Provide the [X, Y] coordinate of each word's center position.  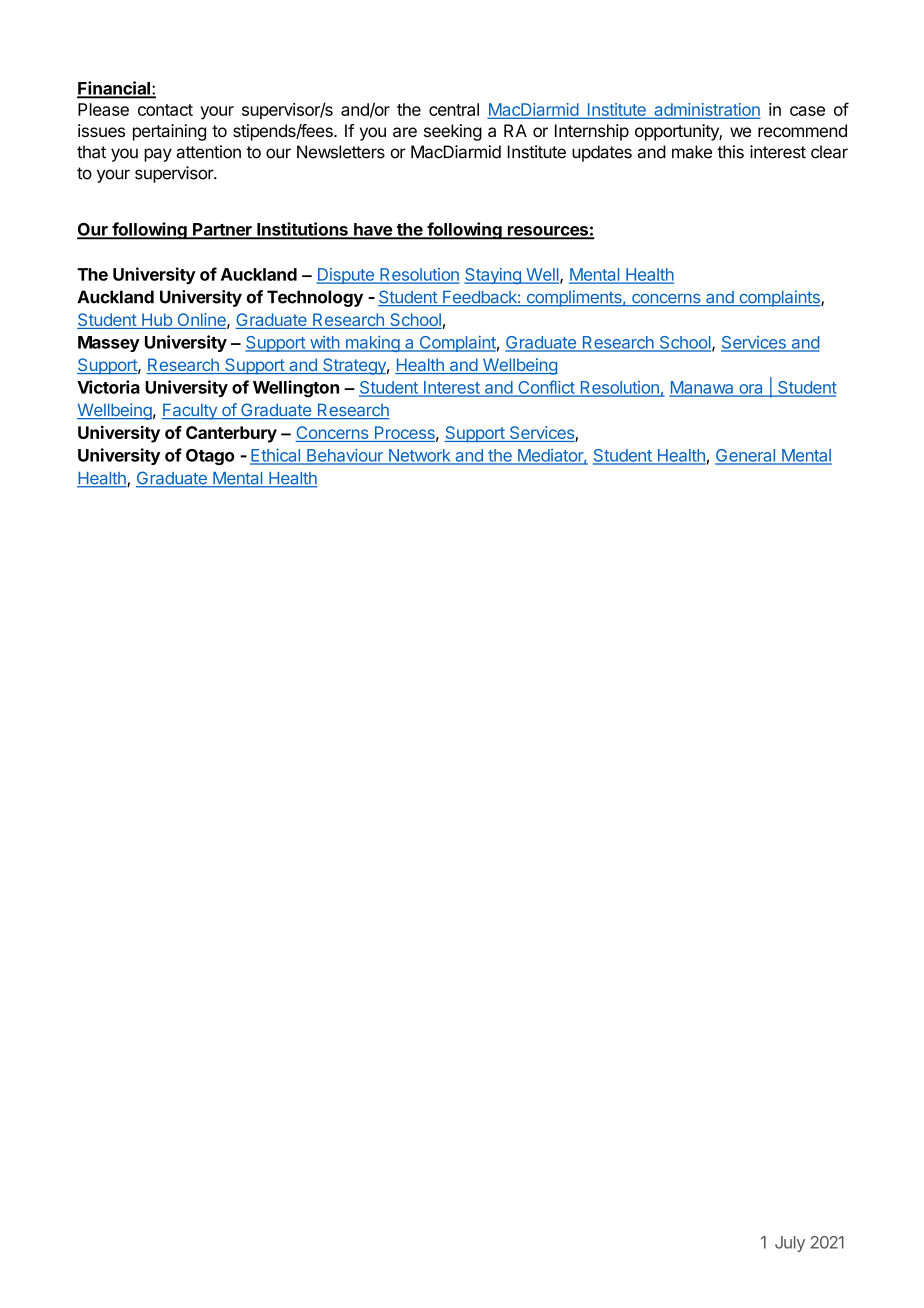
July [790, 1244]
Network [419, 456]
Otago [210, 457]
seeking [453, 132]
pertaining [169, 132]
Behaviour [345, 456]
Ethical [276, 456]
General [746, 456]
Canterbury [231, 434]
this [730, 152]
